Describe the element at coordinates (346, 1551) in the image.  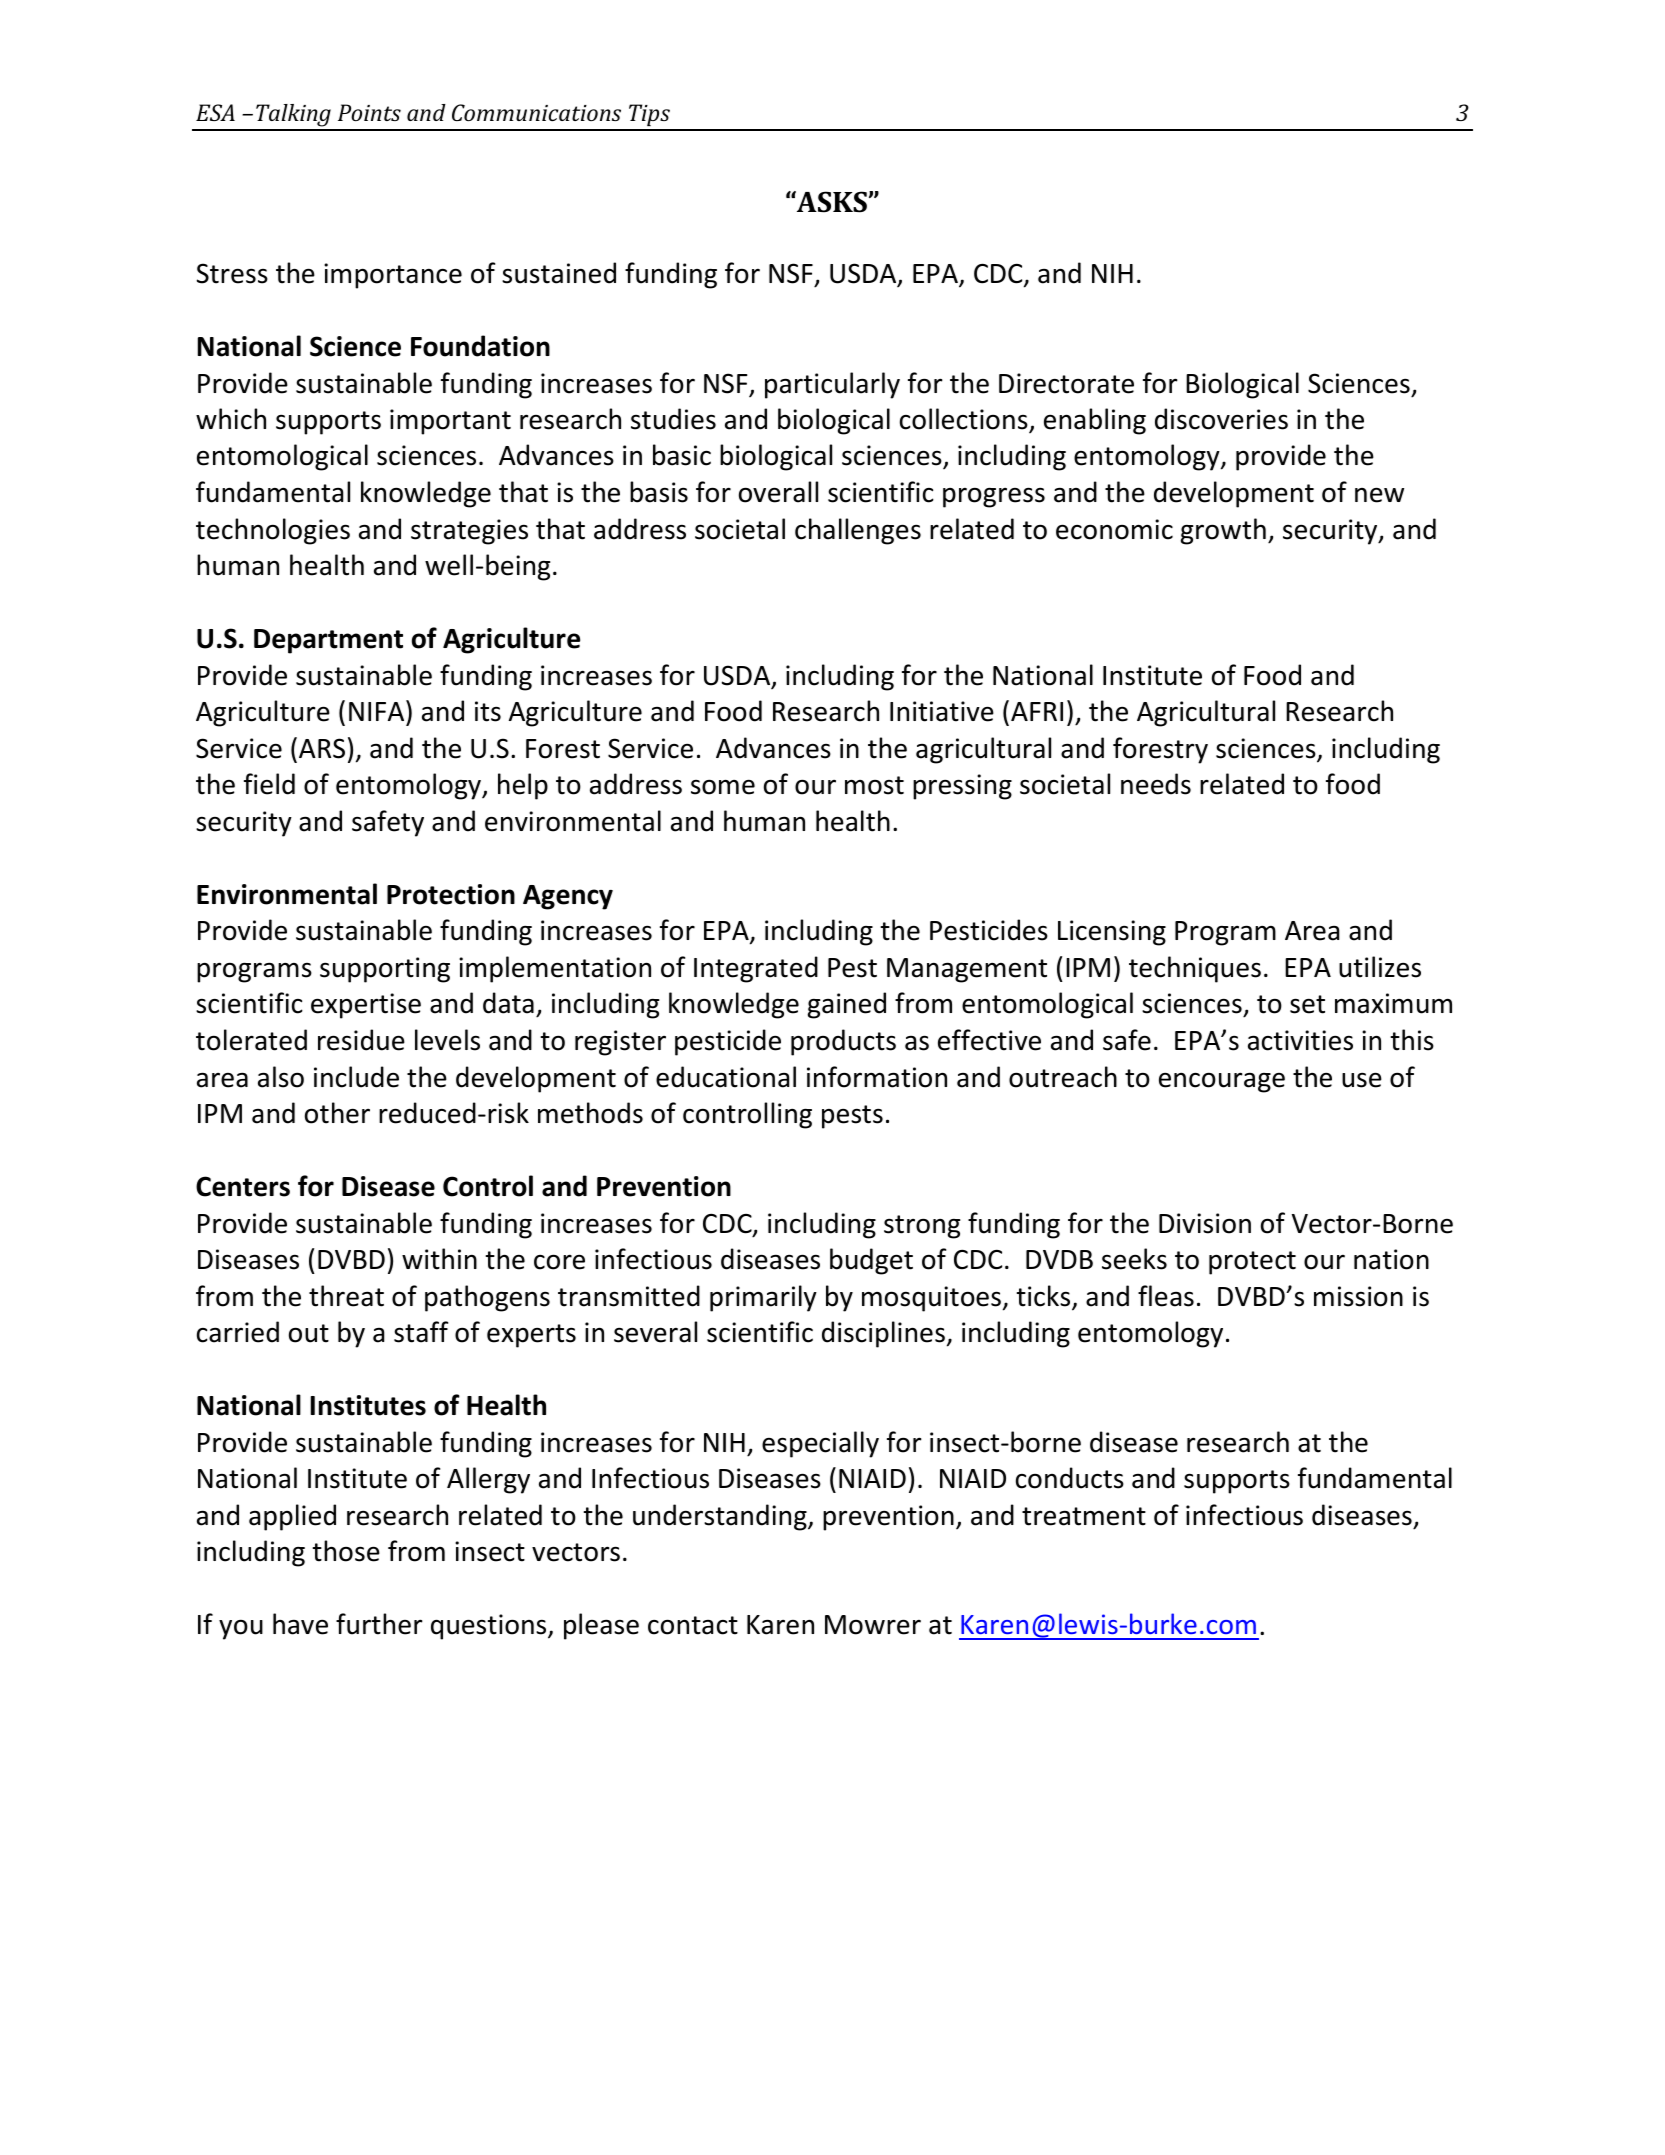
I see `those` at that location.
